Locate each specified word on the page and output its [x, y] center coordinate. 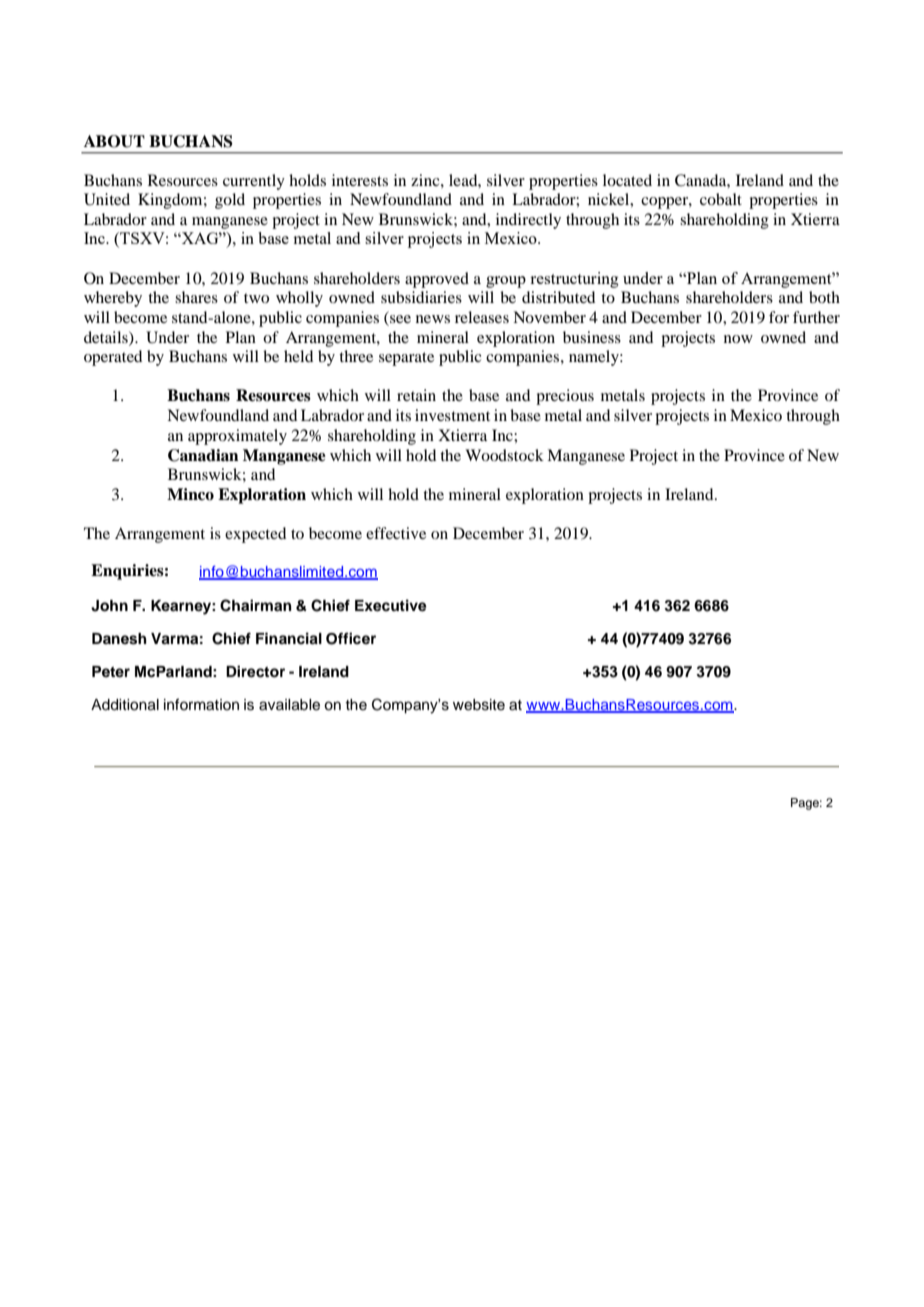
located [627, 180]
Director [255, 671]
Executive [391, 605]
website [479, 705]
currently [254, 182]
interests [360, 180]
